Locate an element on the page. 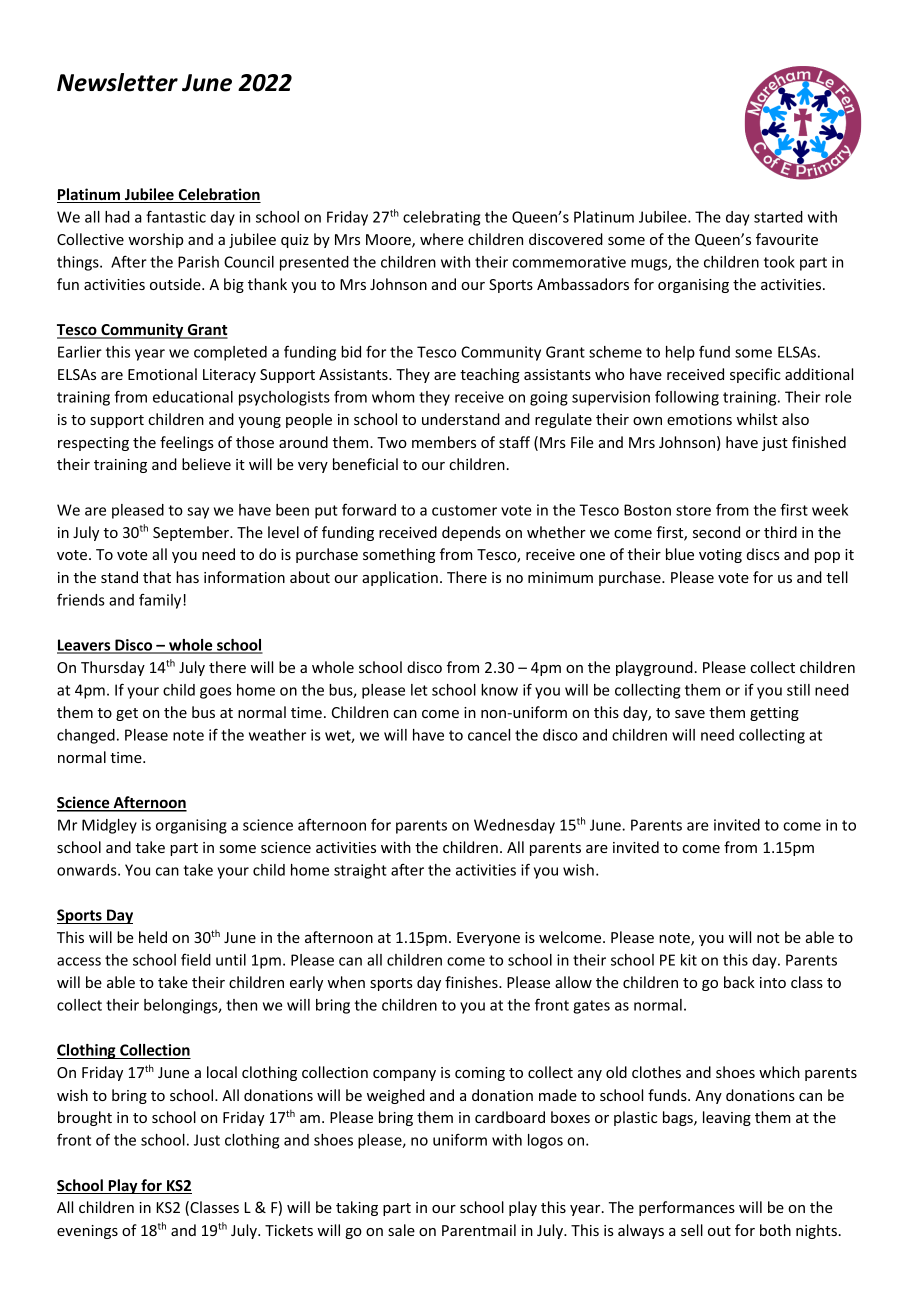 This page has height=1308, width=924. finishes is located at coordinates (472, 982).
